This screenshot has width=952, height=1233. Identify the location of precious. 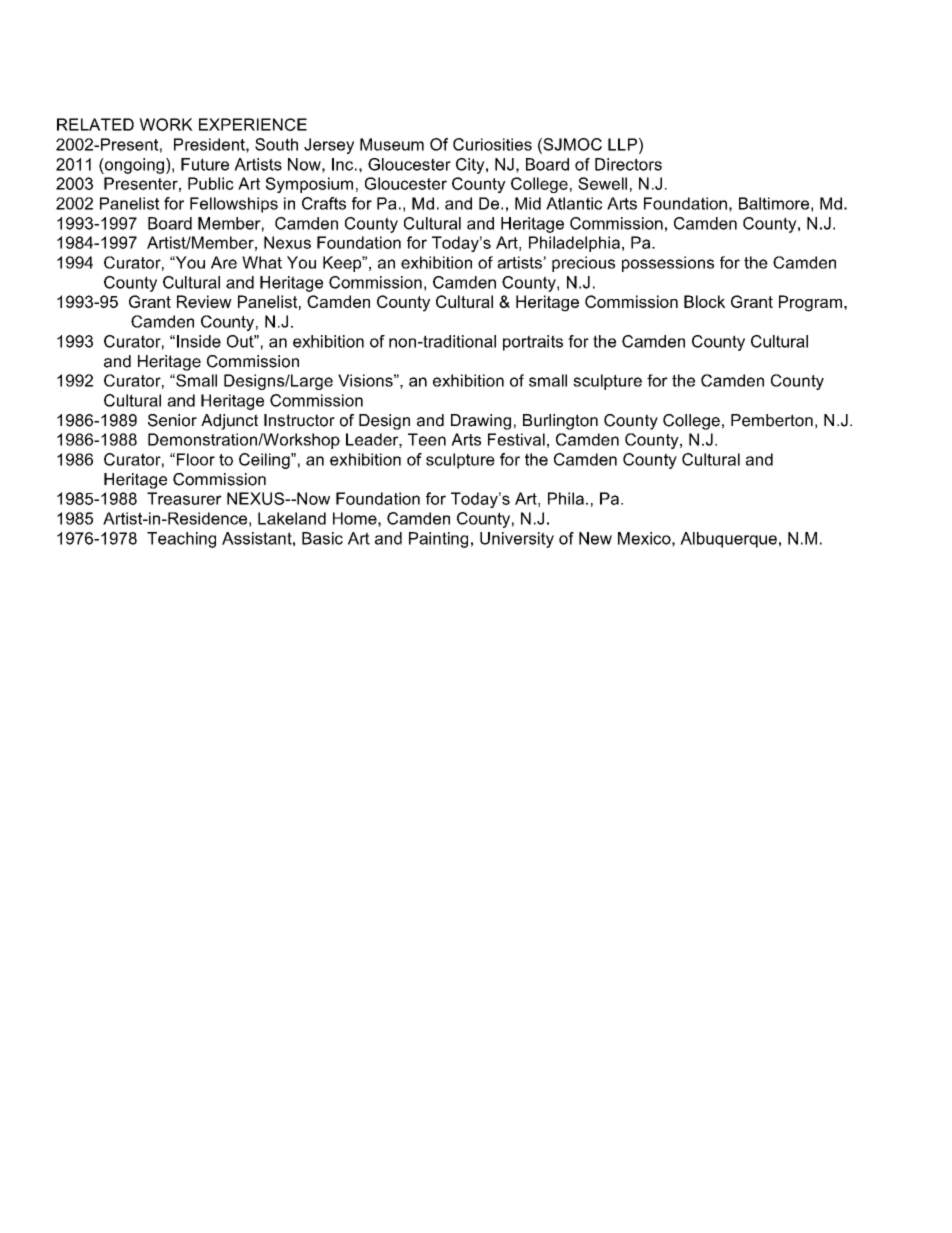
(583, 264).
